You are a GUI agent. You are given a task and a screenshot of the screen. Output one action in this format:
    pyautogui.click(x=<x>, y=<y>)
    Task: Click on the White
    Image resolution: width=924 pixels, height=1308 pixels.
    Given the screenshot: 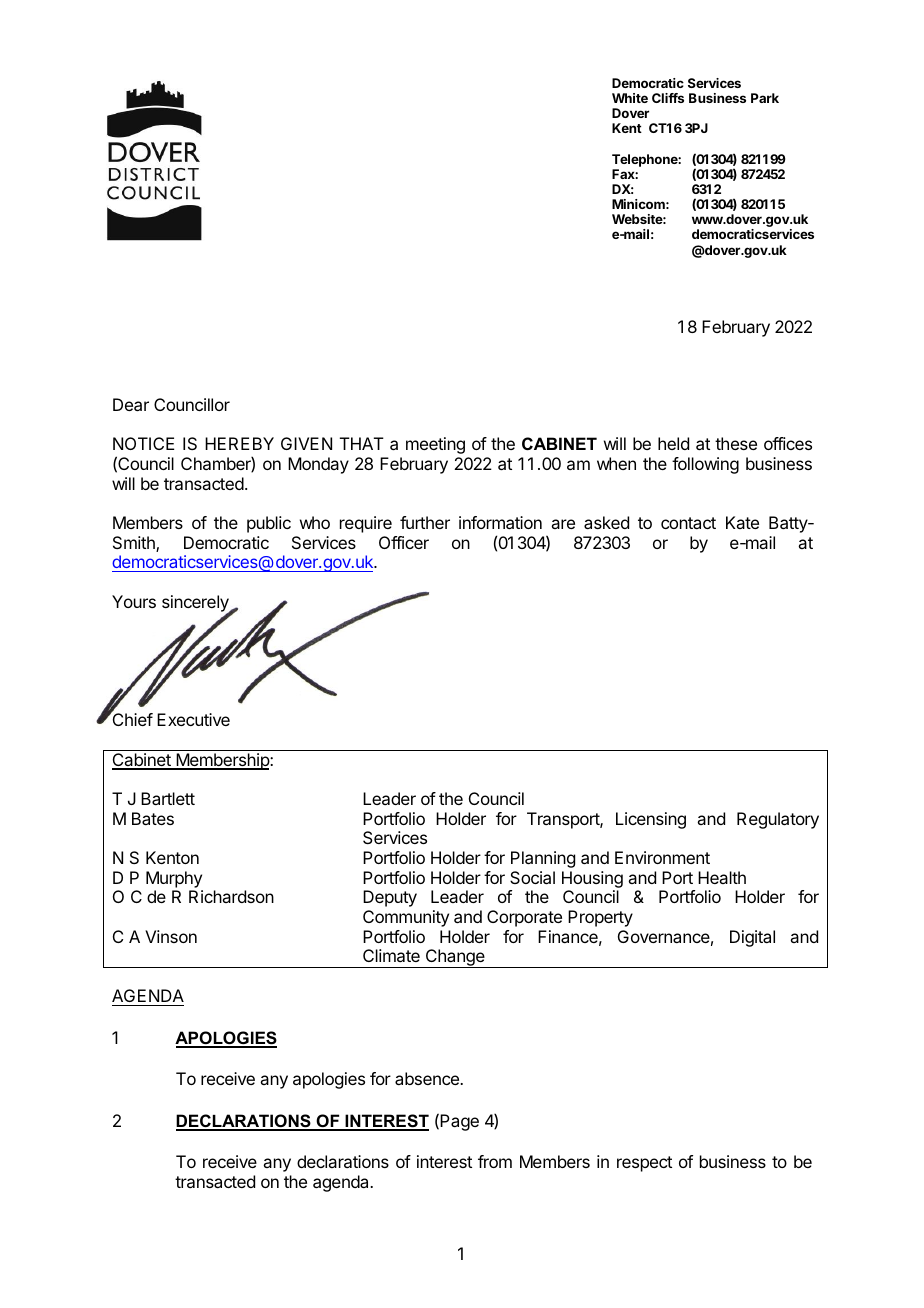 What is the action you would take?
    pyautogui.click(x=630, y=98)
